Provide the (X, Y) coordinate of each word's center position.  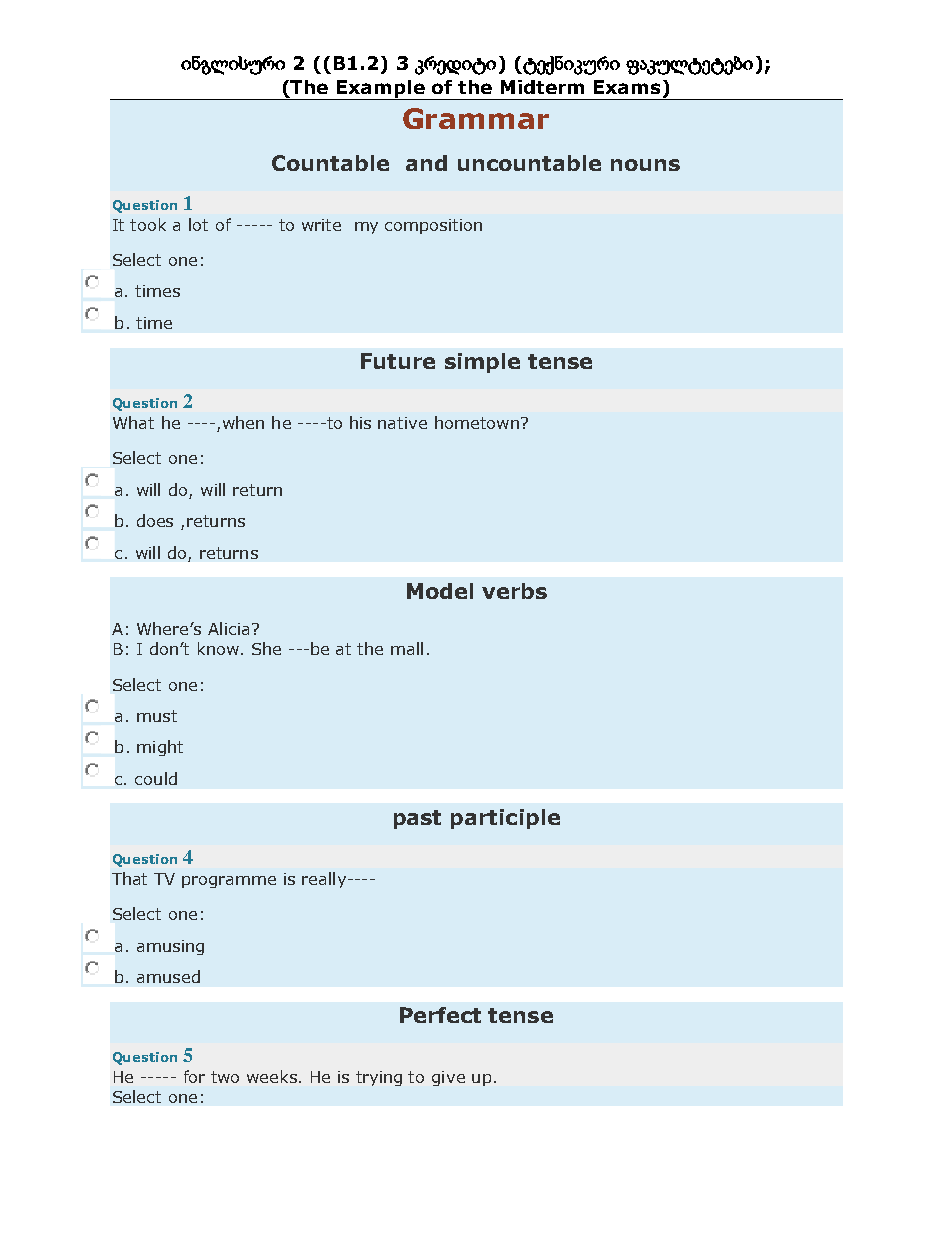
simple (482, 363)
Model (440, 591)
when (243, 422)
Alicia (228, 628)
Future (398, 361)
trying (379, 1078)
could (156, 778)
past (417, 819)
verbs (514, 591)
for (194, 1076)
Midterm (542, 87)
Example (381, 90)
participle (505, 819)
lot (198, 224)
